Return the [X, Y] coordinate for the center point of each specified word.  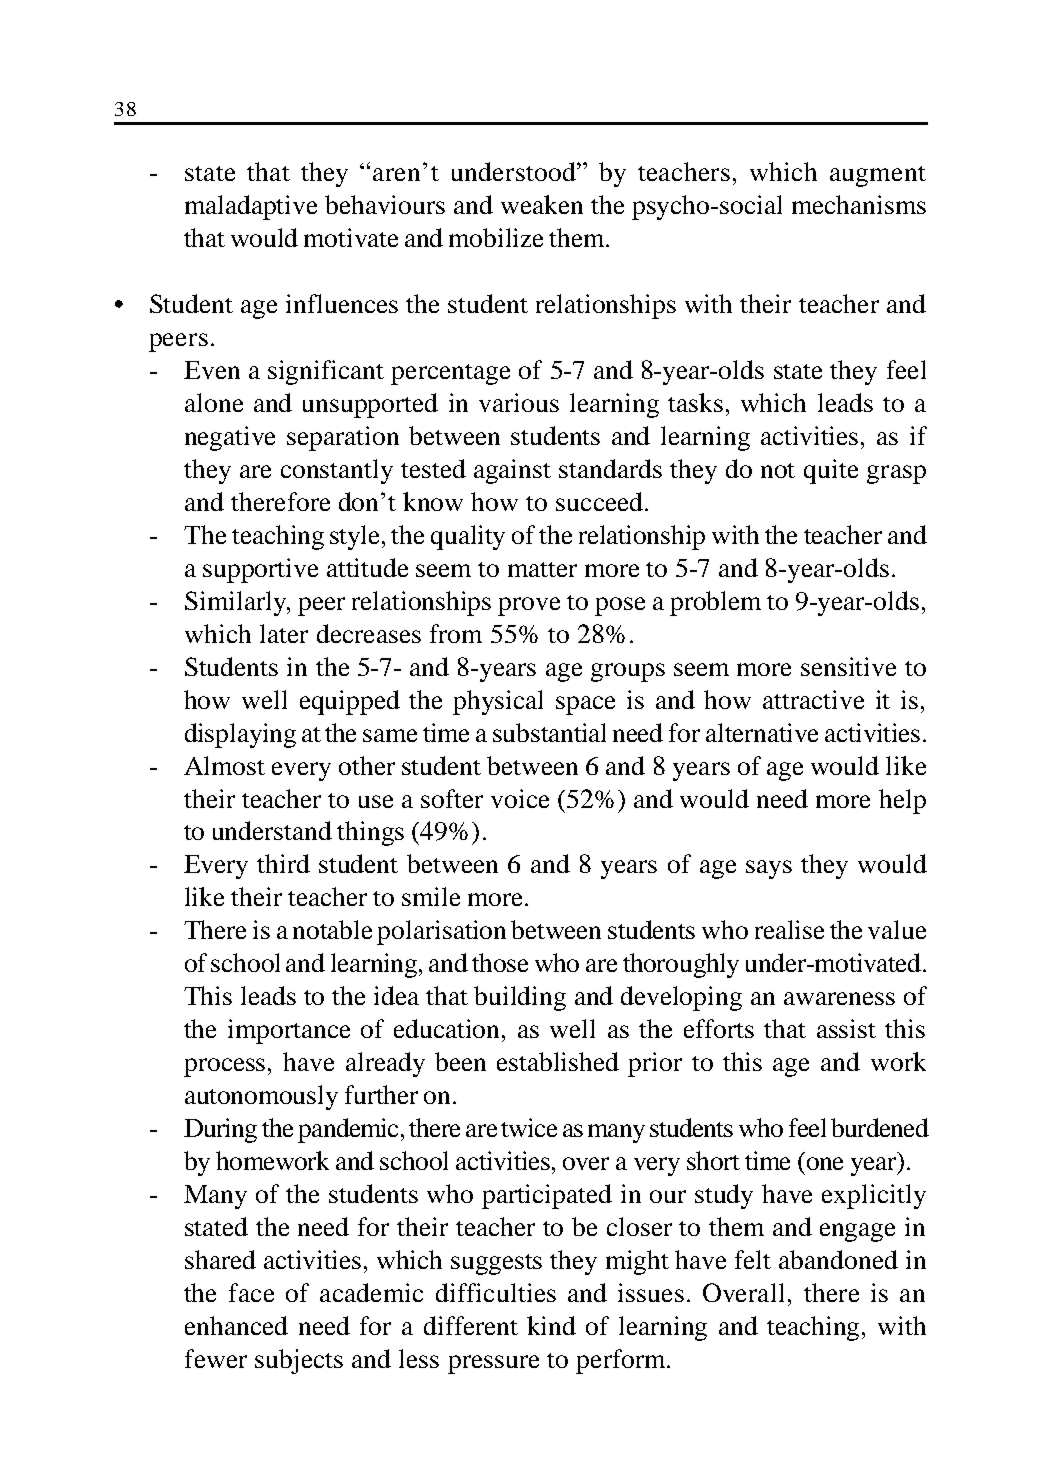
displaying [240, 735]
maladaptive [251, 207]
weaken [542, 204]
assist [846, 1028]
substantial [549, 732]
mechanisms [859, 204]
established [558, 1061]
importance [289, 1031]
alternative [762, 732]
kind [551, 1325]
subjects [299, 1361]
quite [831, 471]
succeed [599, 501]
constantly [337, 471]
